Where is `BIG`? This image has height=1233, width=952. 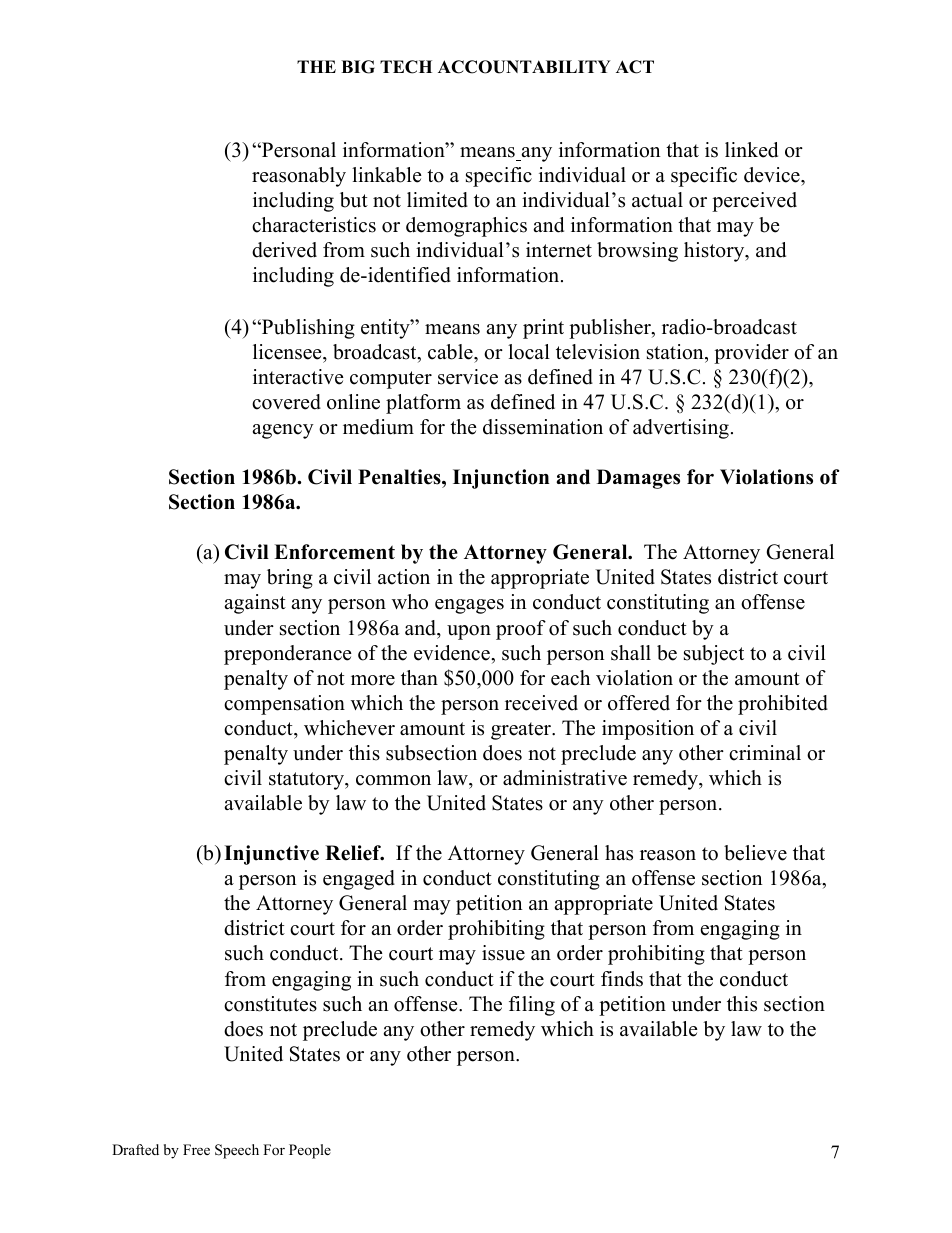
BIG is located at coordinates (358, 67).
